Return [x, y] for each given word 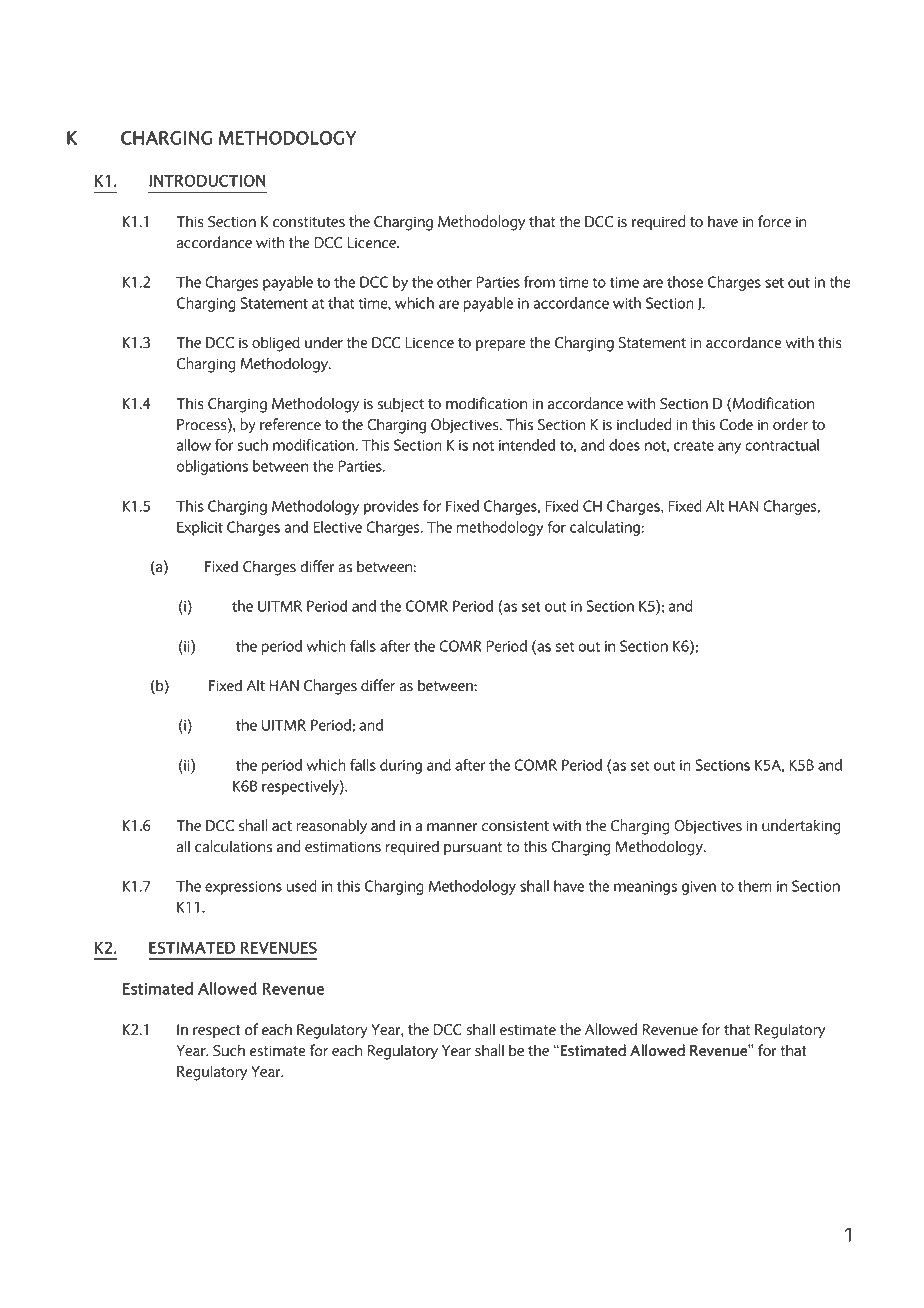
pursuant [473, 848]
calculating [606, 528]
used [302, 886]
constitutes [309, 222]
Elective [337, 527]
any [729, 448]
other [454, 282]
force [774, 221]
